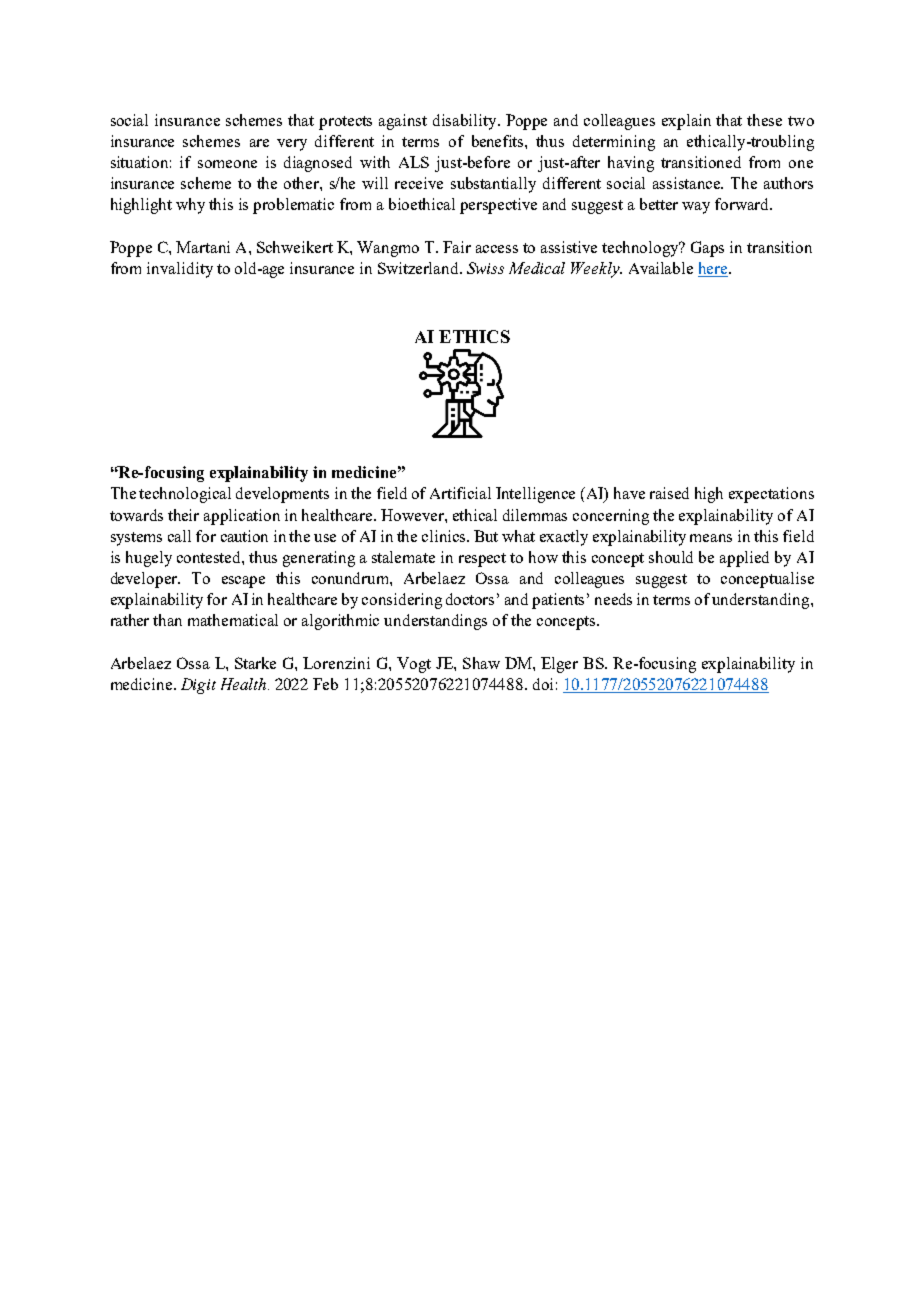  Describe the element at coordinates (460, 493) in the document. I see `Artificial` at that location.
